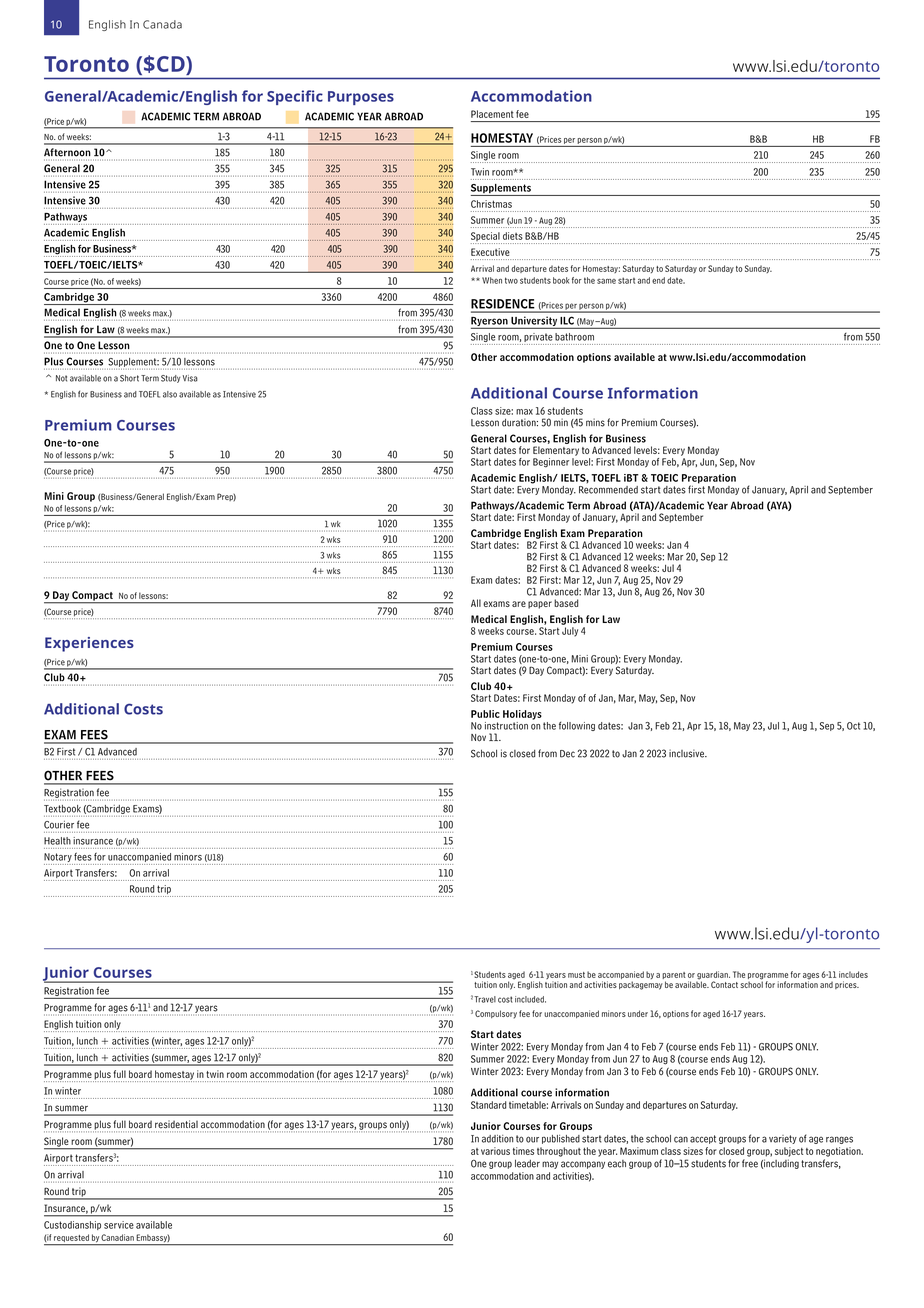 The image size is (924, 1308). I want to click on service, so click(119, 1225).
